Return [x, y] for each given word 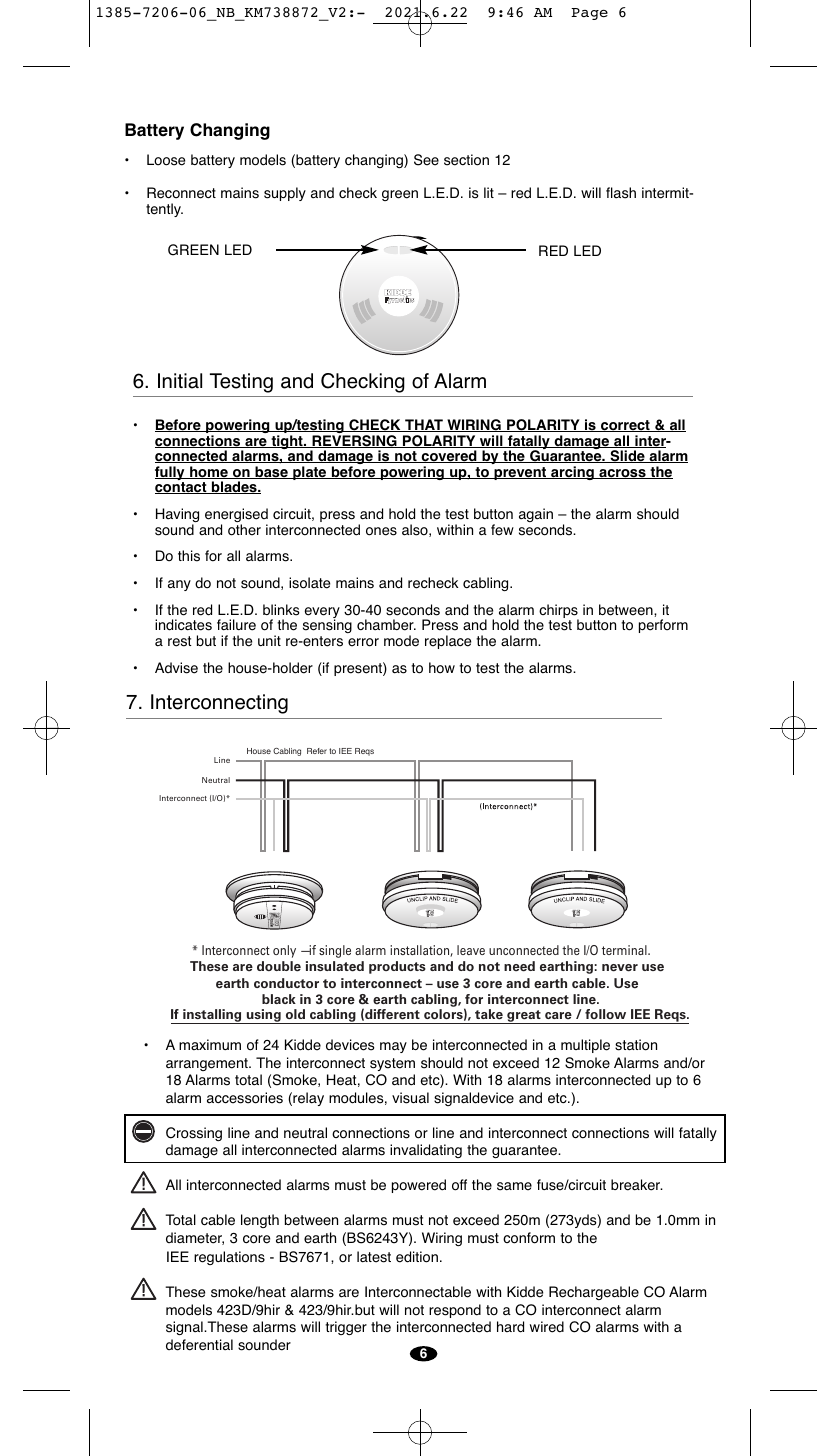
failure [236, 625]
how [442, 668]
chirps [559, 612]
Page [589, 14]
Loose [166, 160]
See [426, 160]
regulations [229, 1258]
